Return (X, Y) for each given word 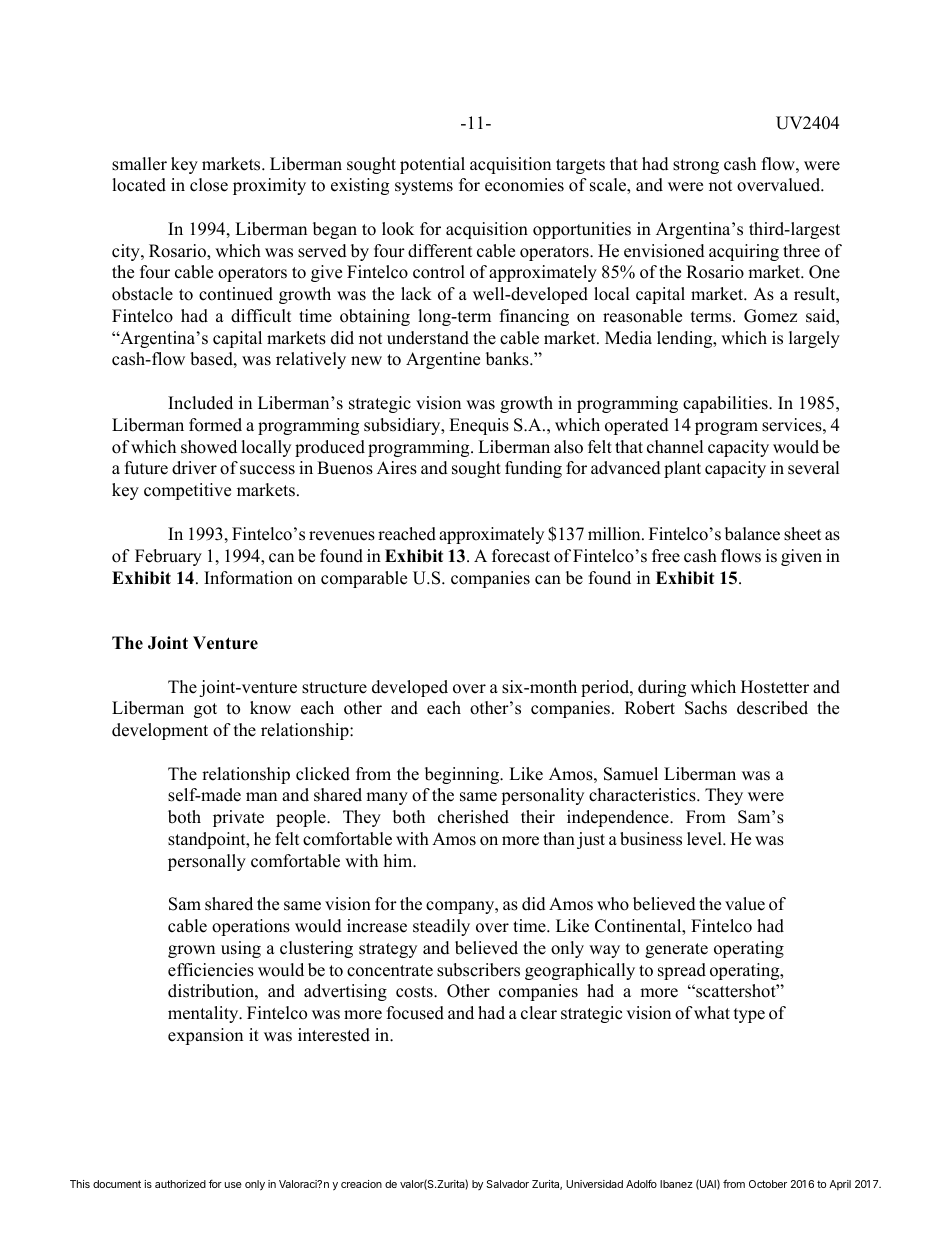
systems (424, 187)
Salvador (507, 1184)
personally (207, 862)
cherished (473, 817)
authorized (180, 1184)
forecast (521, 556)
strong (696, 166)
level (705, 839)
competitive (187, 491)
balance (752, 534)
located (139, 185)
